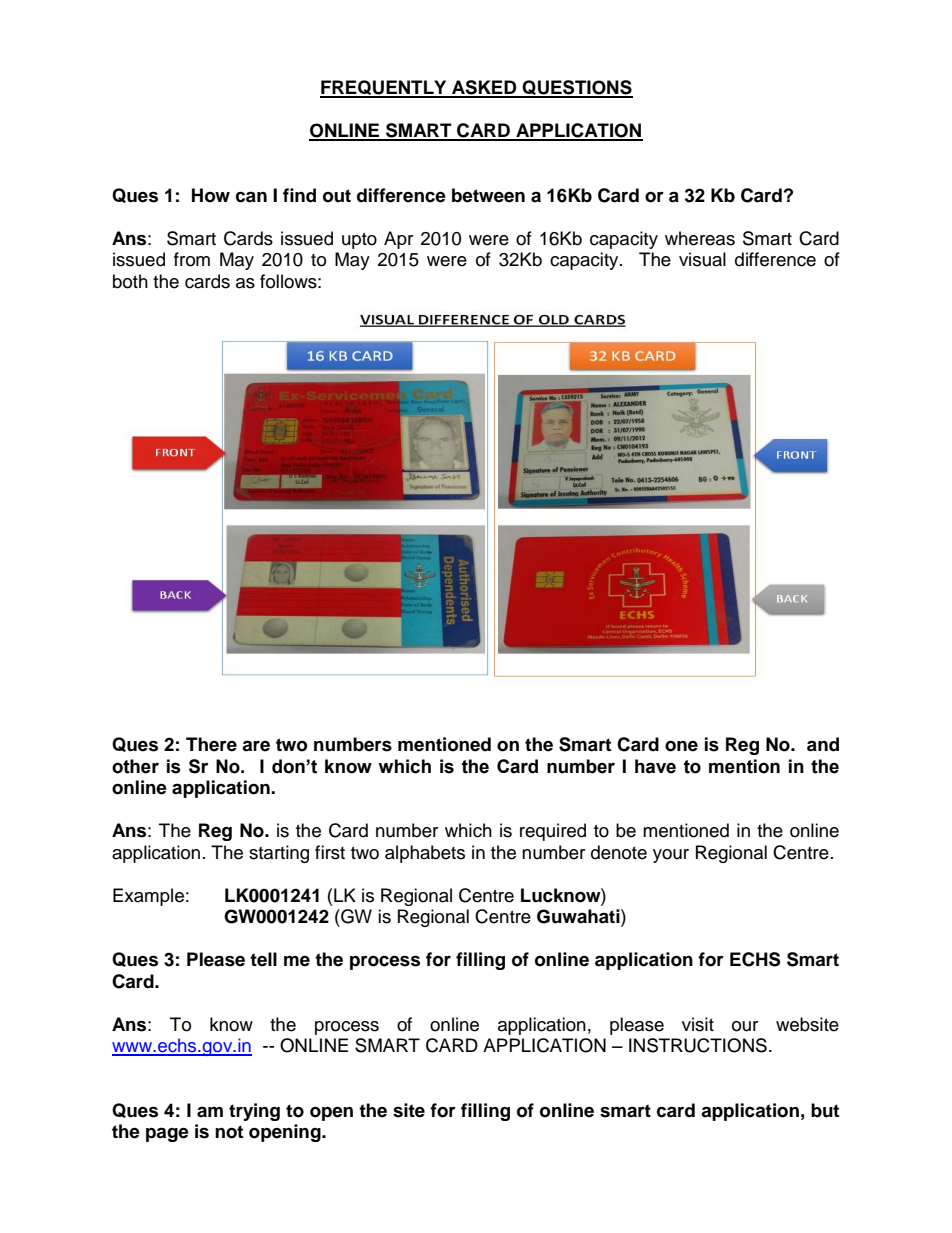  I want to click on whereas, so click(700, 238).
